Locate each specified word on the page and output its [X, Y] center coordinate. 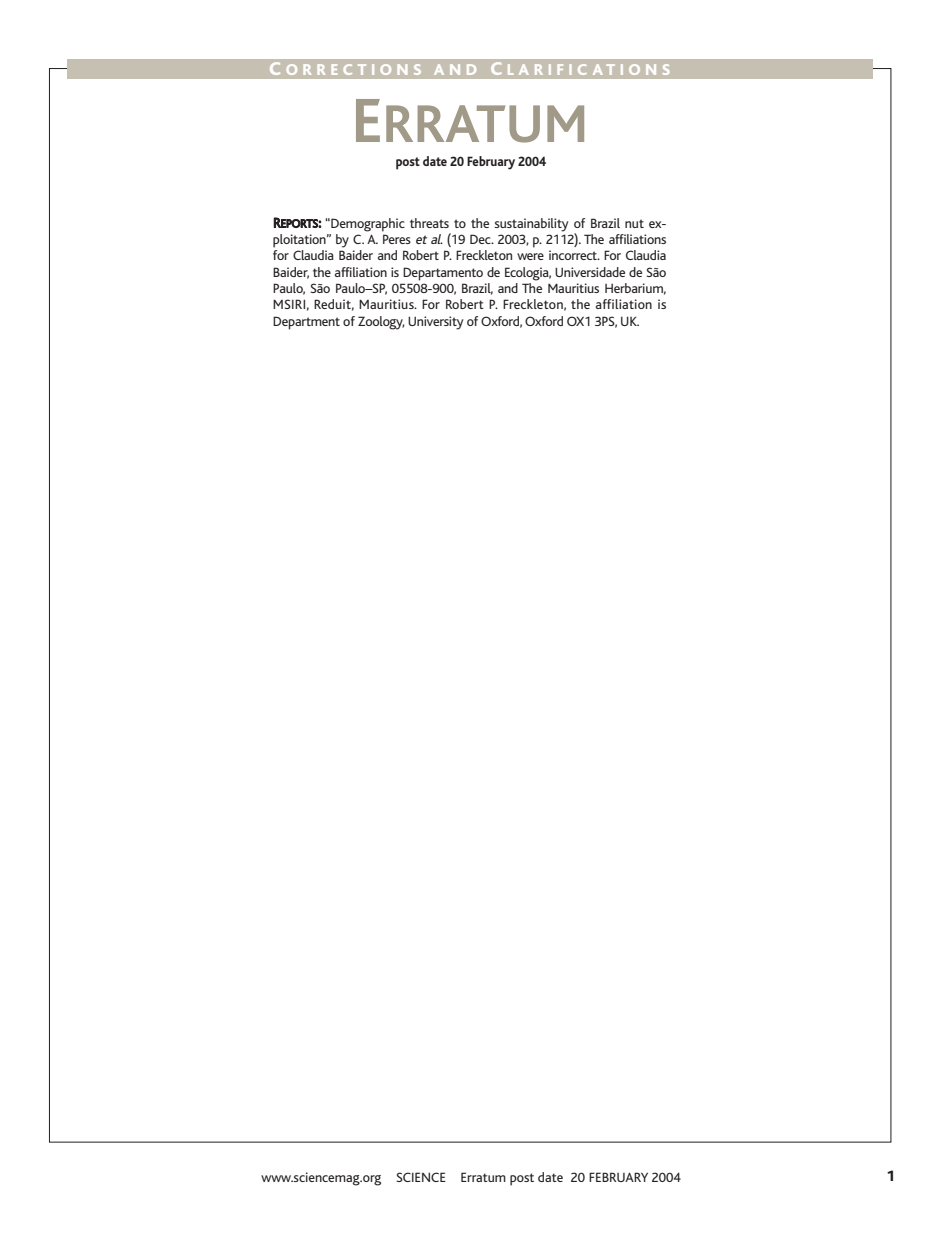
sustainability [531, 225]
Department [306, 323]
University [435, 323]
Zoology [381, 323]
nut [634, 223]
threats [429, 223]
